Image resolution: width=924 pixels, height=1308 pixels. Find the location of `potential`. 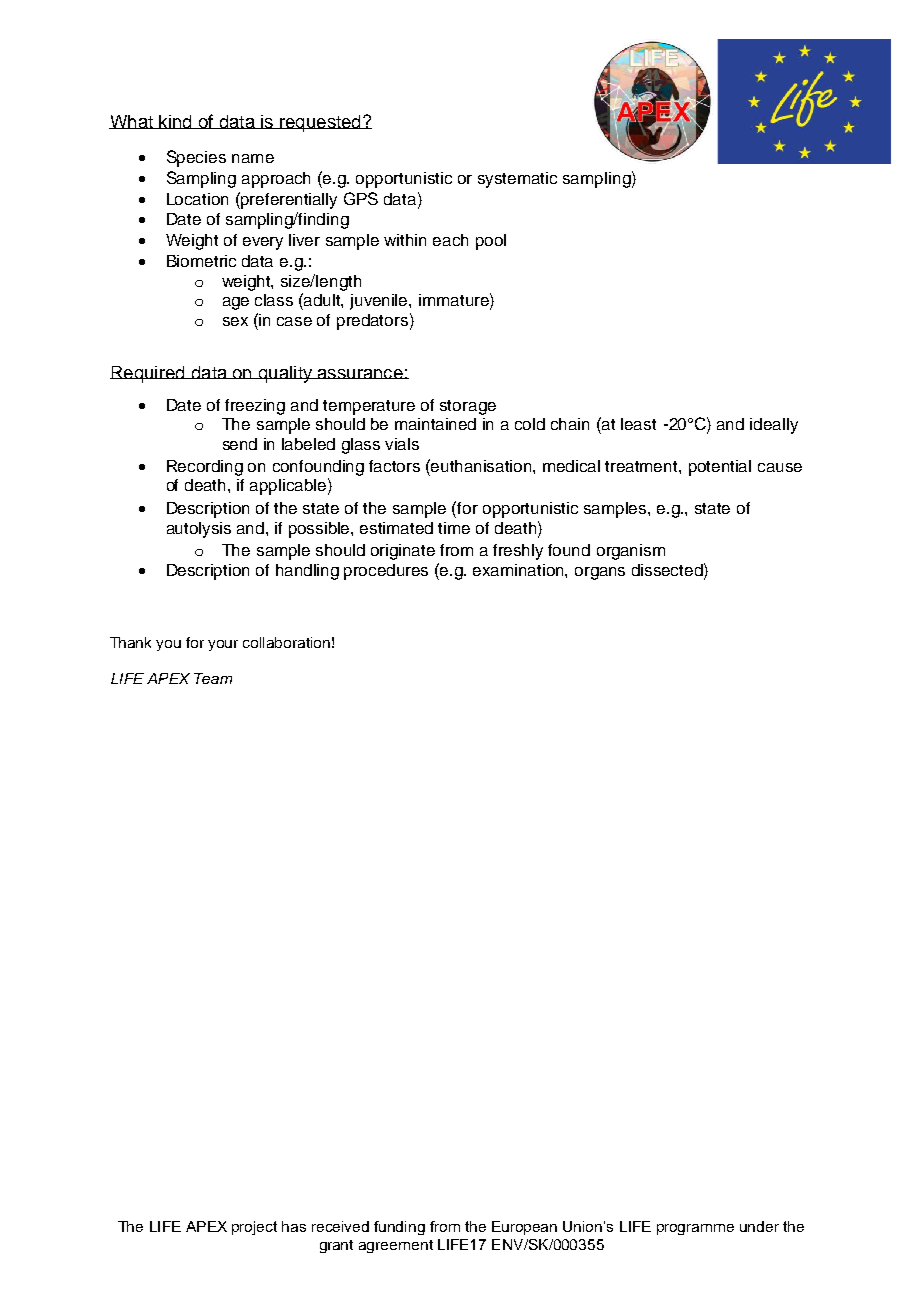

potential is located at coordinates (720, 468).
